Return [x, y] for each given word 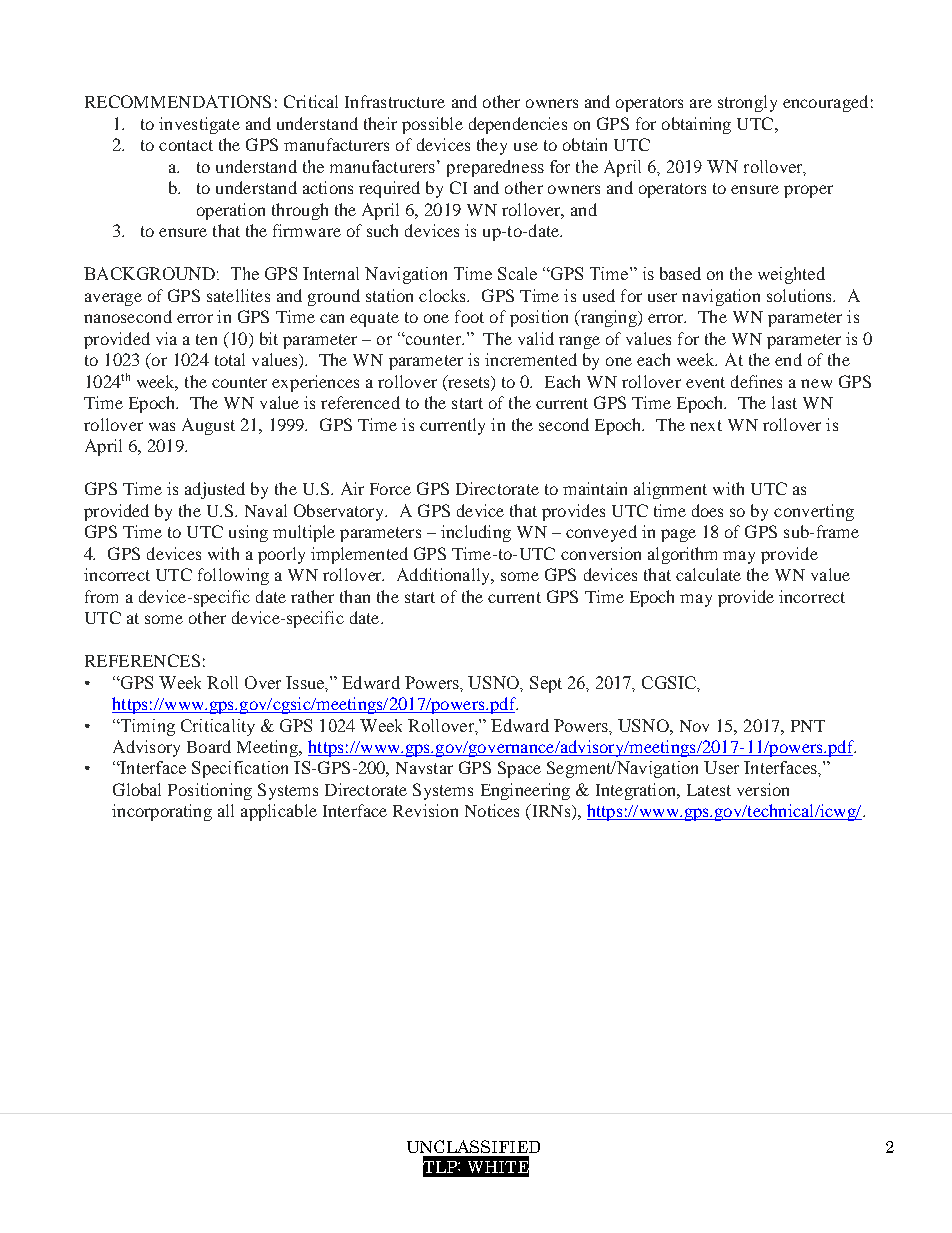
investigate [199, 125]
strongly [747, 103]
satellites [238, 295]
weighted [791, 275]
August [208, 426]
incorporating [162, 812]
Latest [709, 790]
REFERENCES [142, 660]
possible [432, 125]
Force [390, 489]
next [706, 425]
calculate [708, 574]
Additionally [445, 576]
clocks [444, 295]
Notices [492, 810]
